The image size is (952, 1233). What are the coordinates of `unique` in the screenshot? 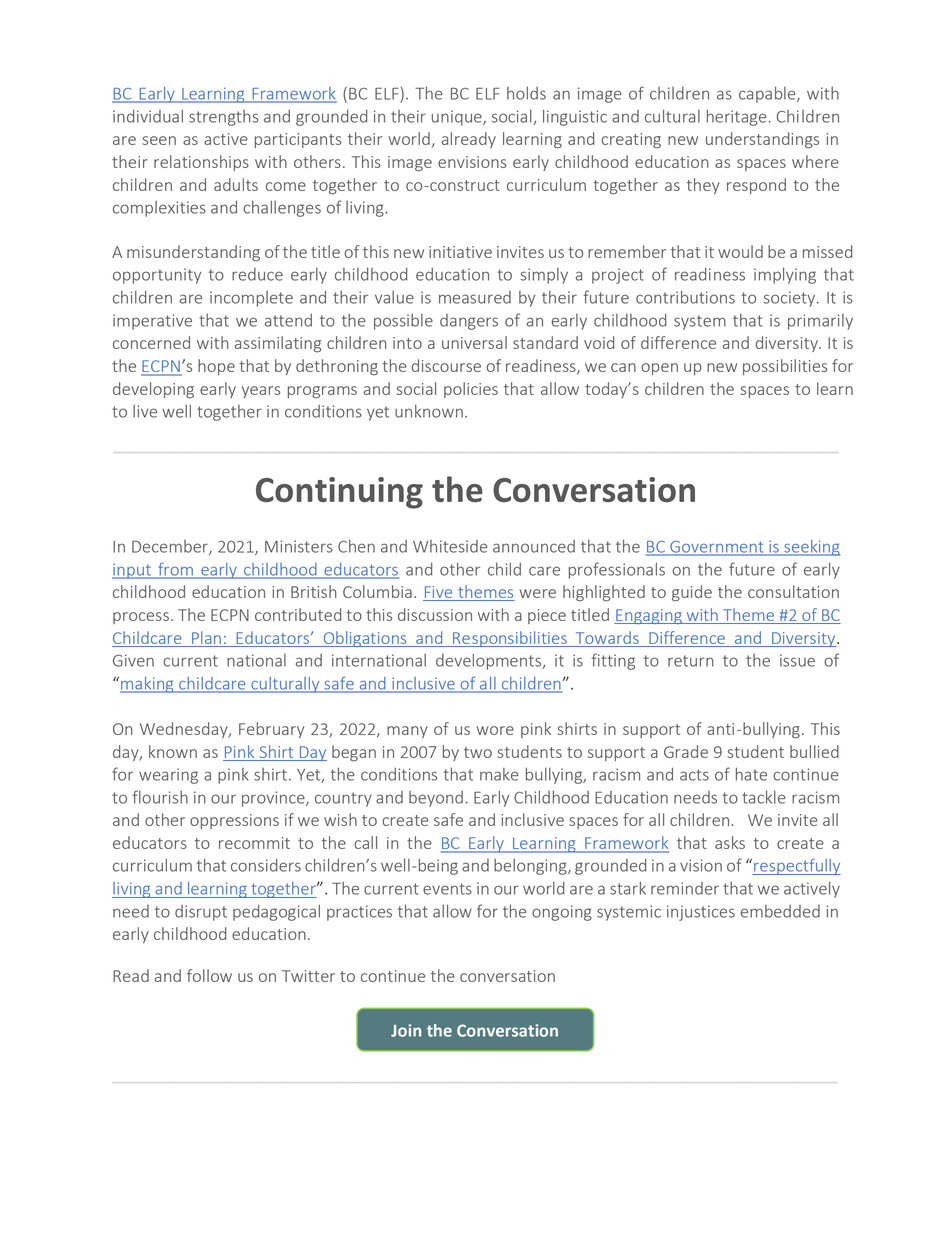 It's located at (458, 118).
